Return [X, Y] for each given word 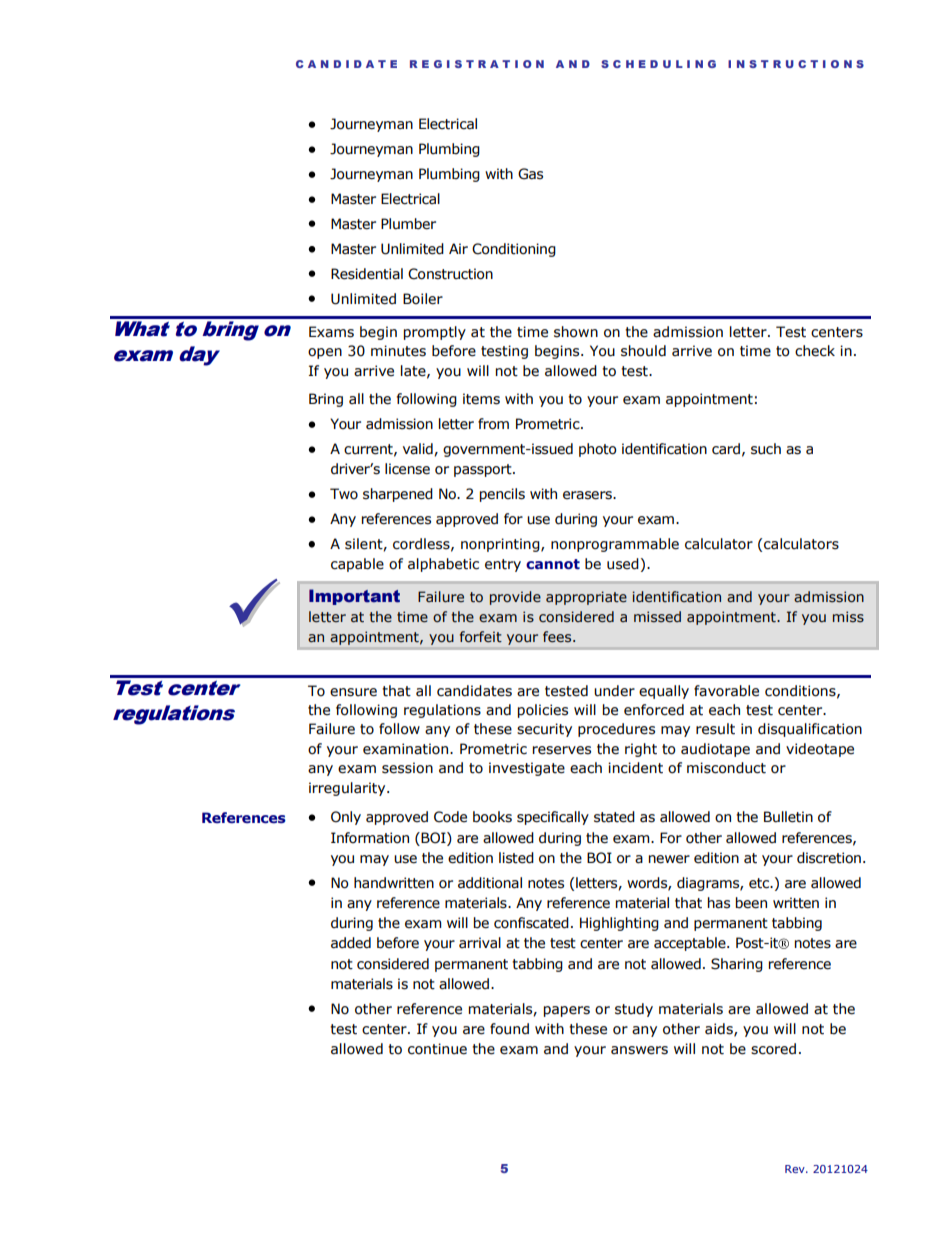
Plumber [408, 224]
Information [370, 838]
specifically [553, 818]
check [815, 351]
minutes [398, 351]
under [614, 691]
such [766, 449]
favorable [726, 691]
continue [437, 1049]
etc [760, 883]
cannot [553, 564]
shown [576, 332]
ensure [353, 692]
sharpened [398, 495]
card [726, 448]
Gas [530, 174]
